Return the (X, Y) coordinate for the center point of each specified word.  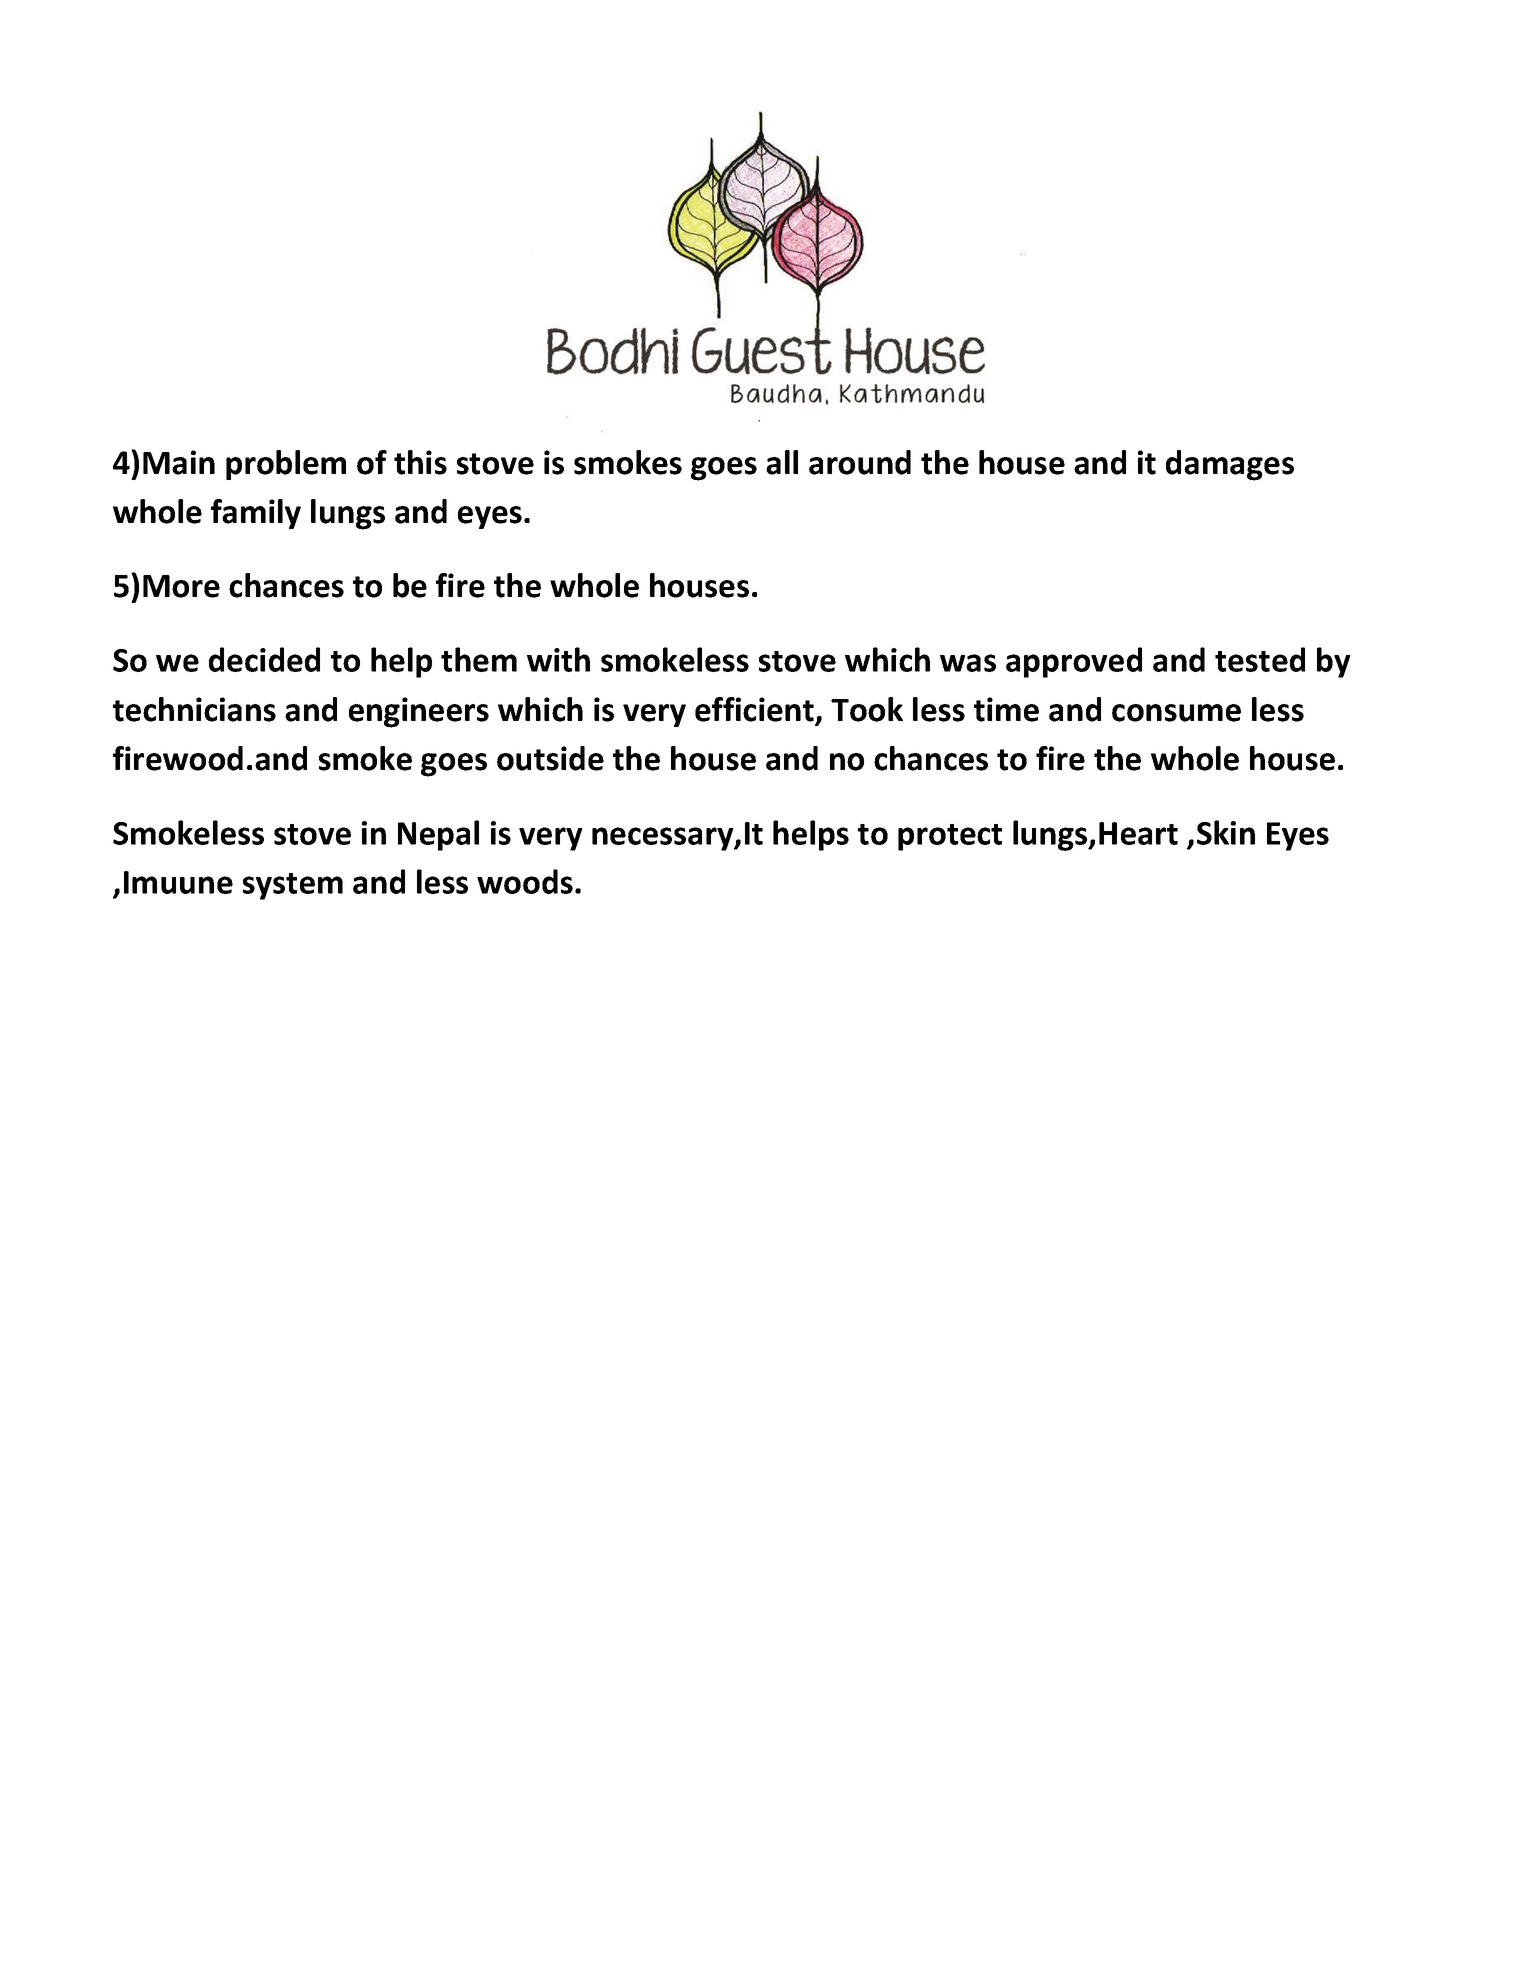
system (293, 886)
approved (1074, 662)
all (782, 462)
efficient (755, 710)
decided (264, 659)
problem (286, 465)
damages (1230, 465)
